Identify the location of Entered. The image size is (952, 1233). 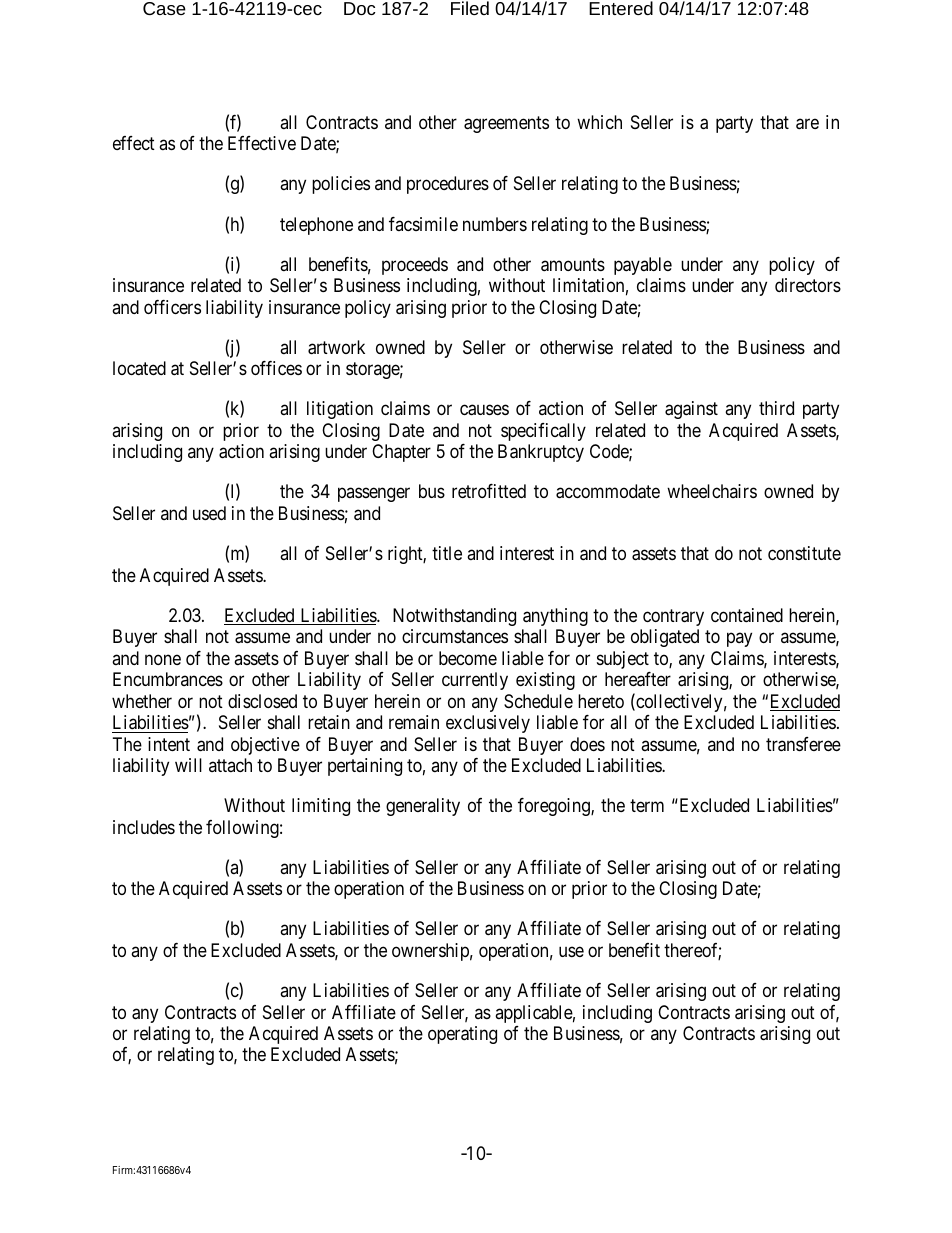
(621, 8).
